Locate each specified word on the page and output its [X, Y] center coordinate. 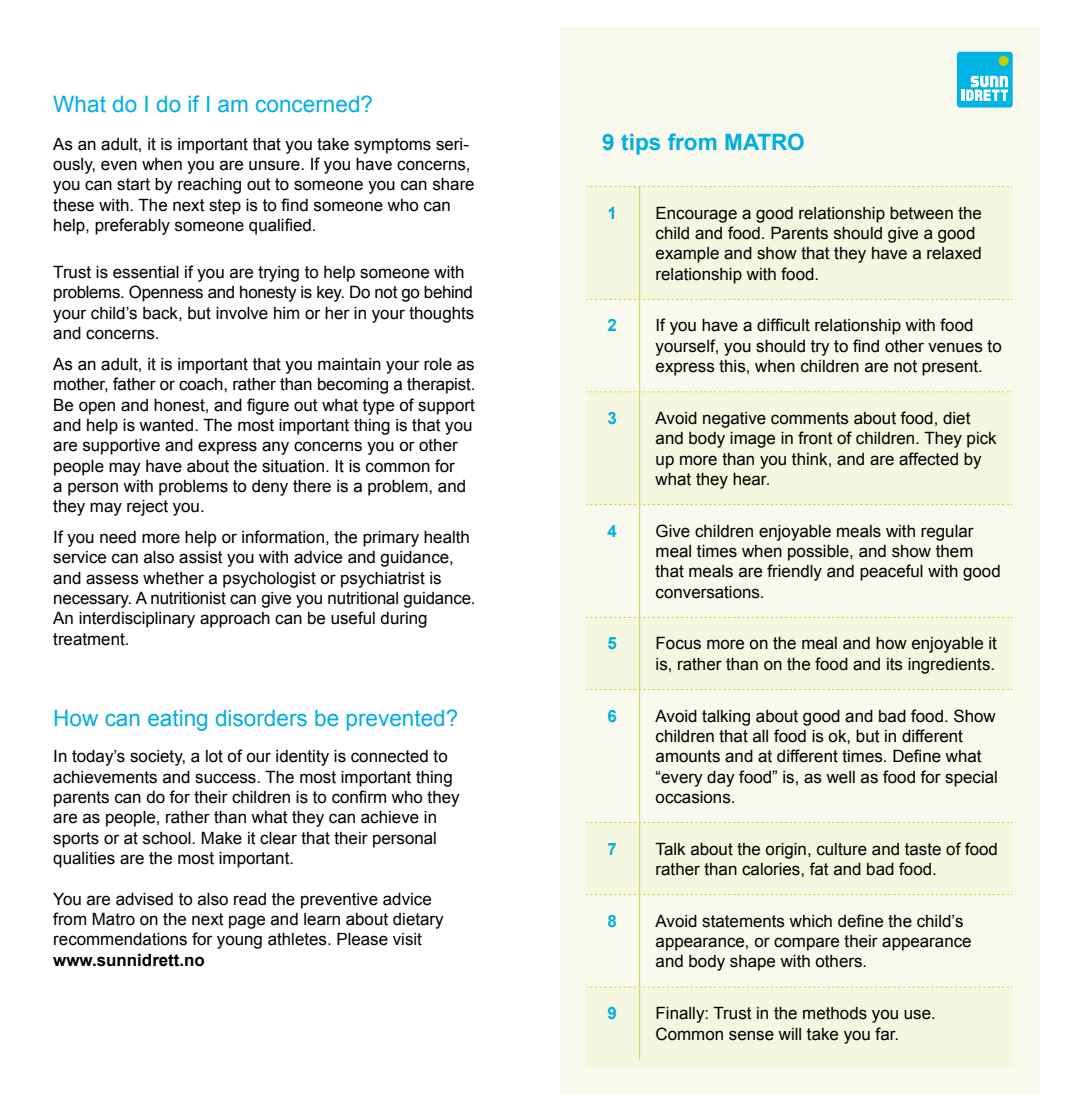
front [815, 438]
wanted [167, 425]
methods [835, 1013]
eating [177, 720]
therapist [440, 386]
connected [389, 756]
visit [407, 939]
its [895, 664]
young [239, 942]
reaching [209, 186]
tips [640, 144]
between [921, 213]
